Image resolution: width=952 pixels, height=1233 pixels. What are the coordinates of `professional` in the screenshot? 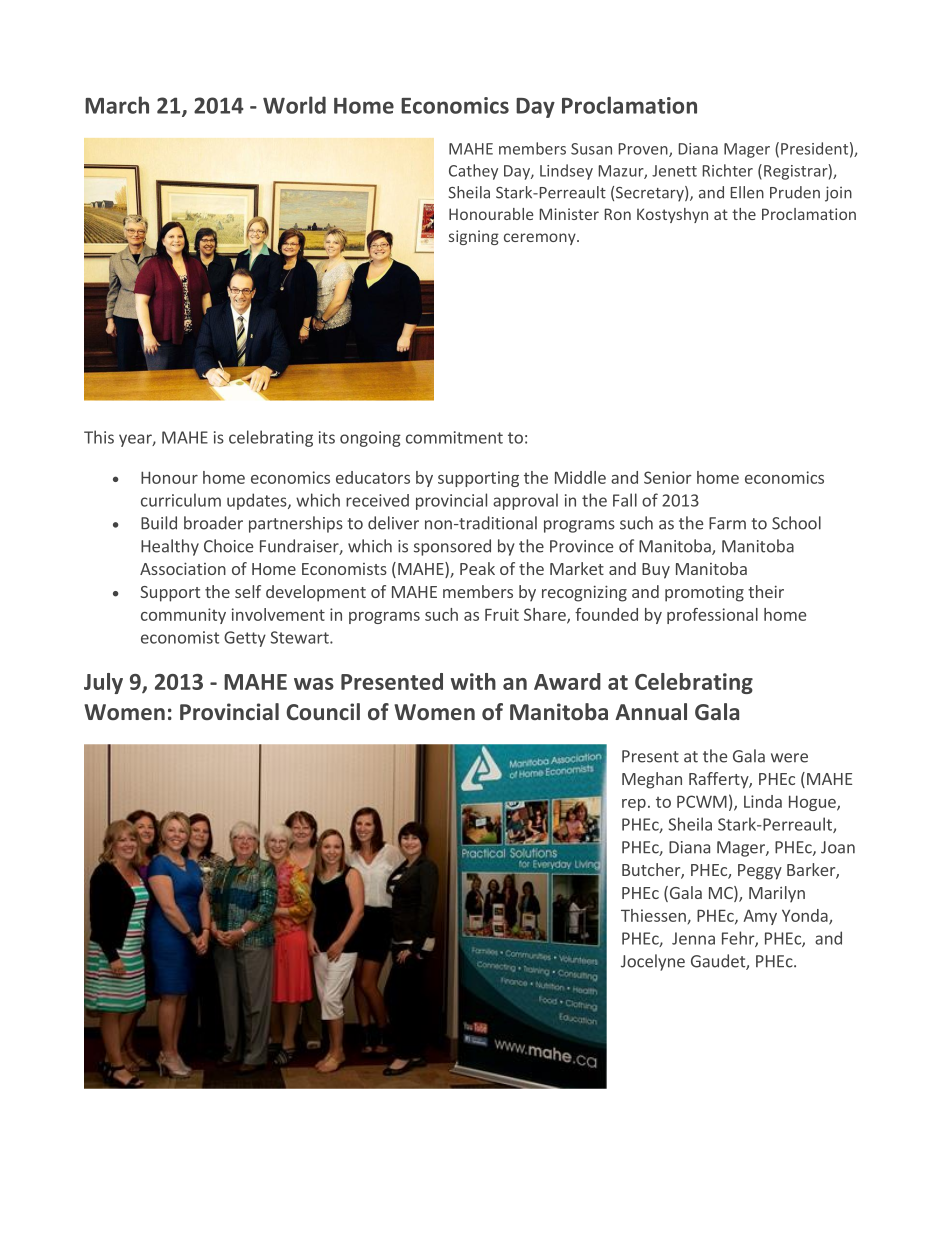 It's located at (712, 616).
